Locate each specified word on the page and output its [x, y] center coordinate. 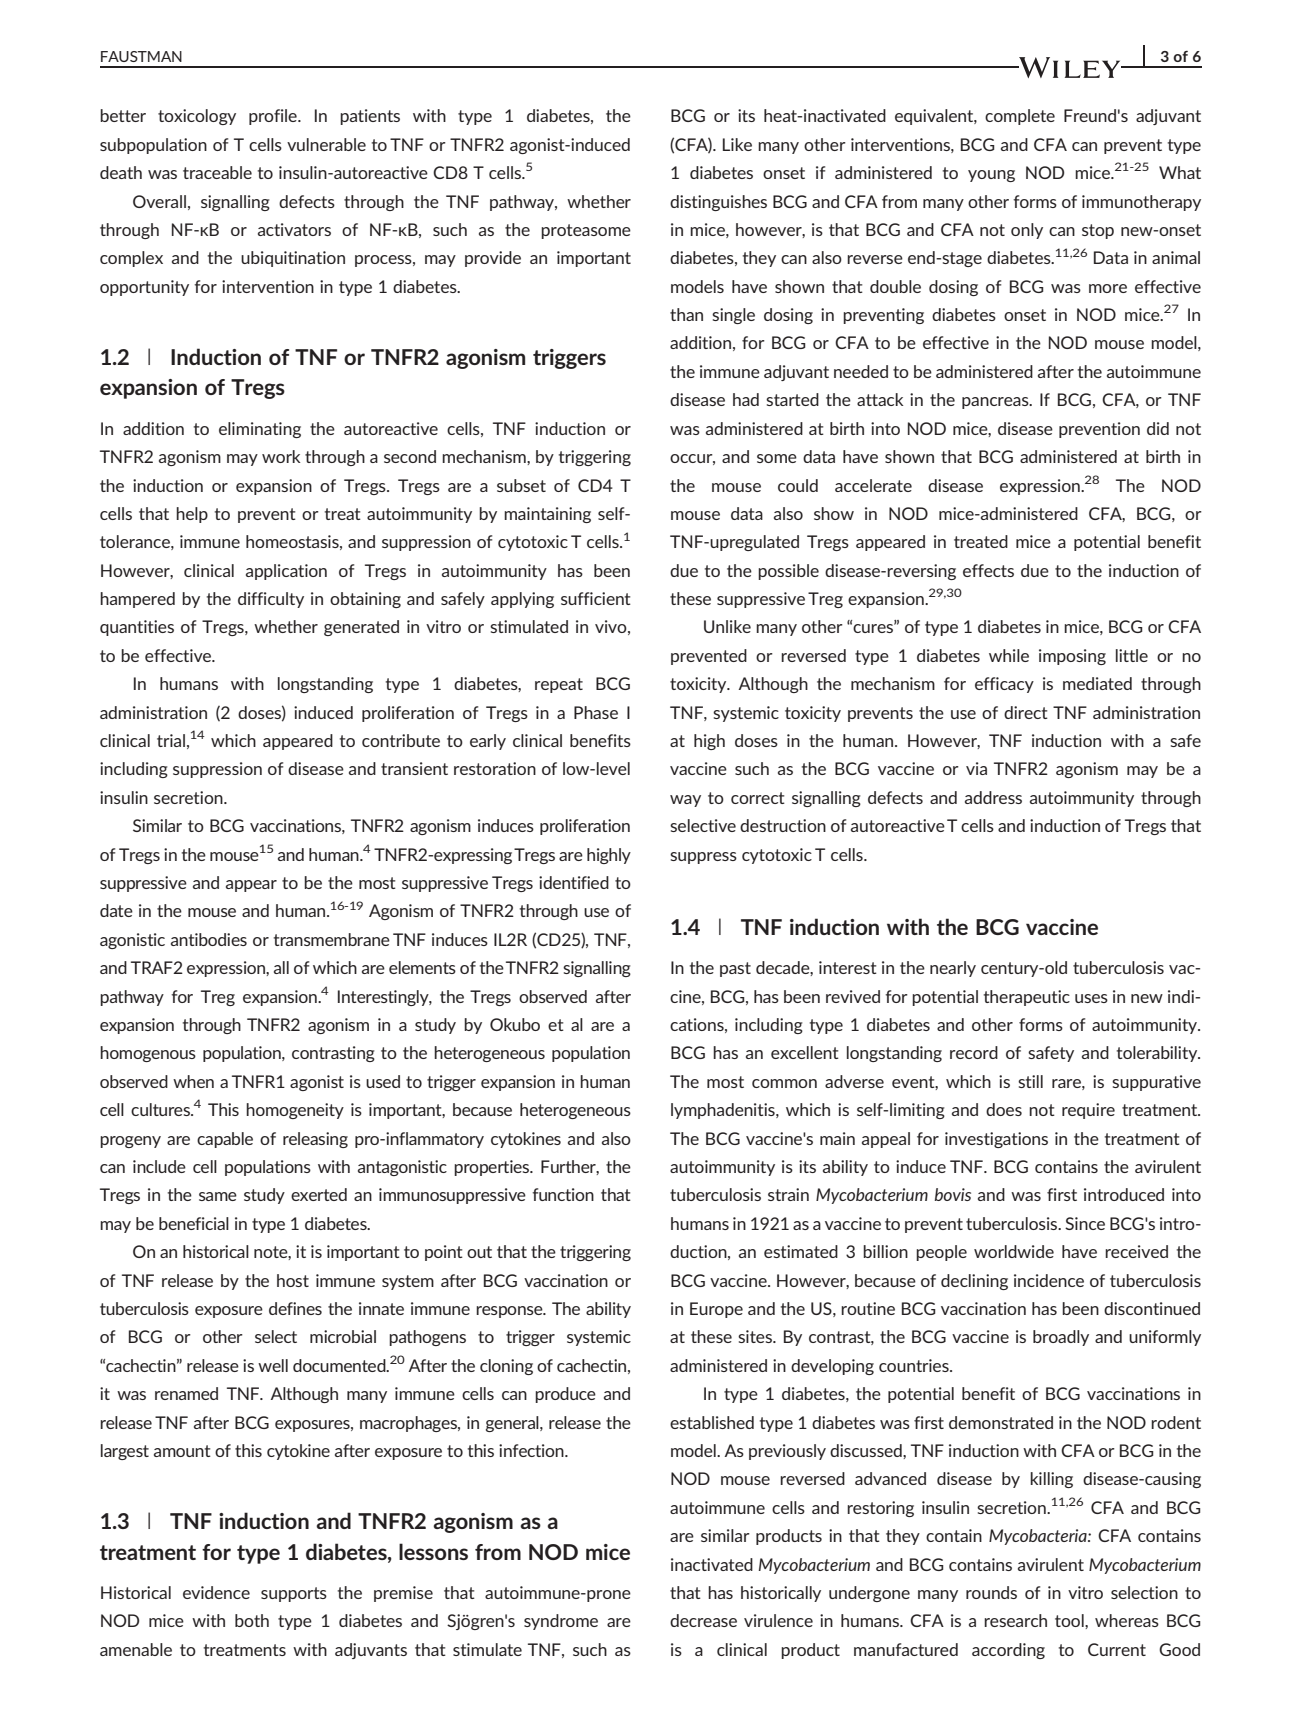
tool [1070, 1620]
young [991, 176]
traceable [217, 172]
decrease [703, 1620]
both [252, 1620]
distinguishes [718, 203]
